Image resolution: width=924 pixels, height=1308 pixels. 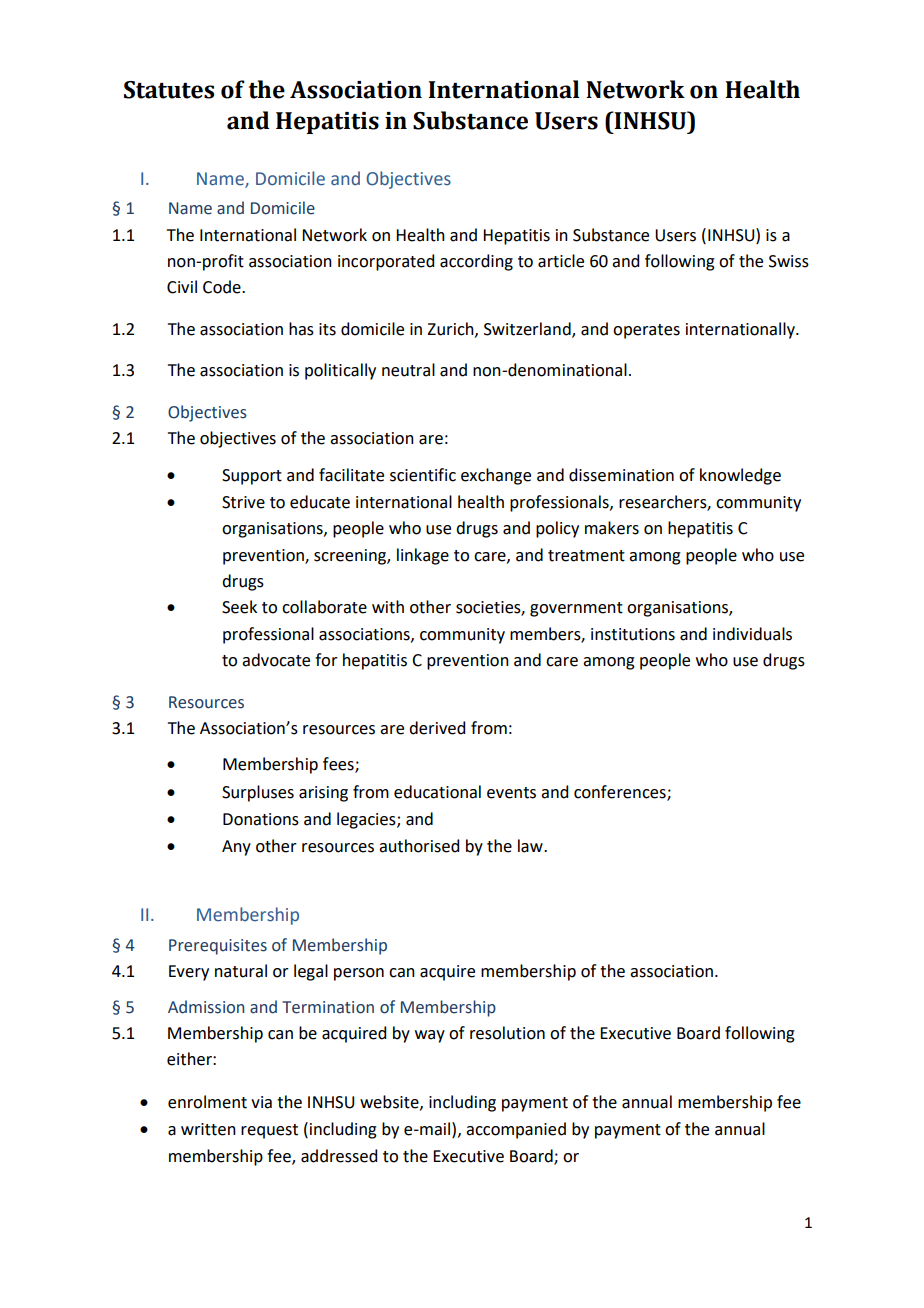 I want to click on events, so click(x=511, y=793).
